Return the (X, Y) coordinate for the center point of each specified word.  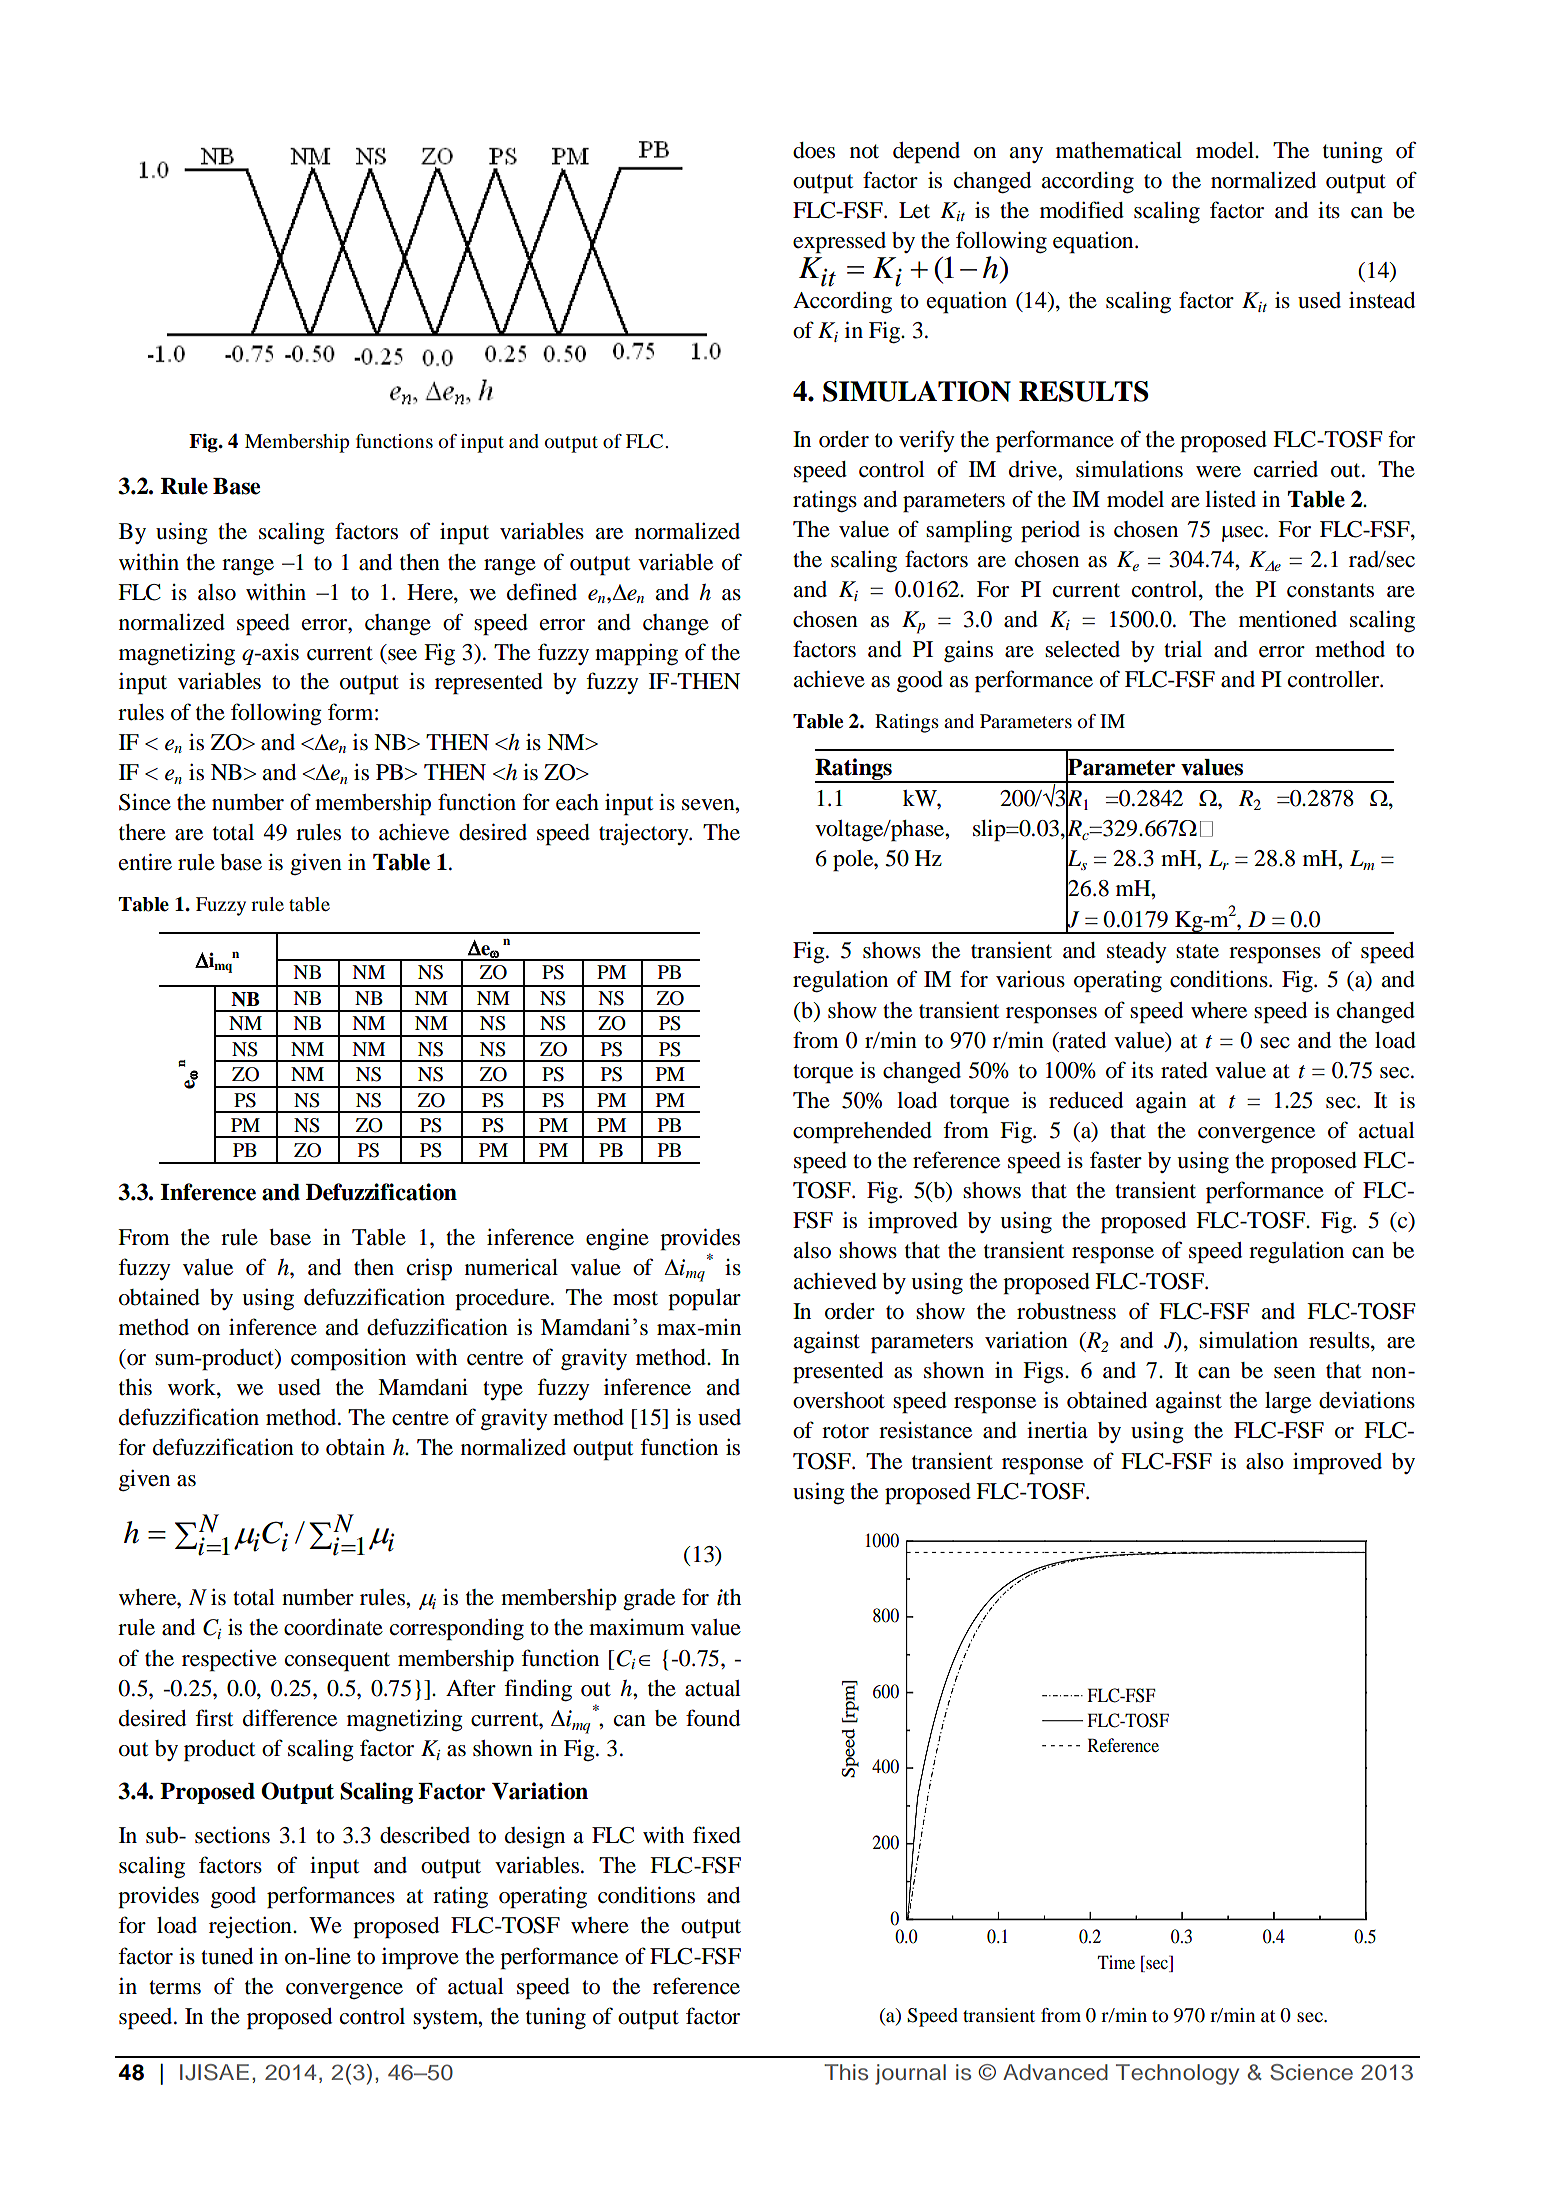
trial (1183, 649)
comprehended (862, 1133)
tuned (227, 1956)
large (1288, 1403)
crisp (429, 1269)
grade (649, 1599)
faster (1116, 1160)
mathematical (1119, 150)
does (814, 150)
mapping (636, 654)
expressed (839, 243)
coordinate (333, 1627)
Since (145, 802)
